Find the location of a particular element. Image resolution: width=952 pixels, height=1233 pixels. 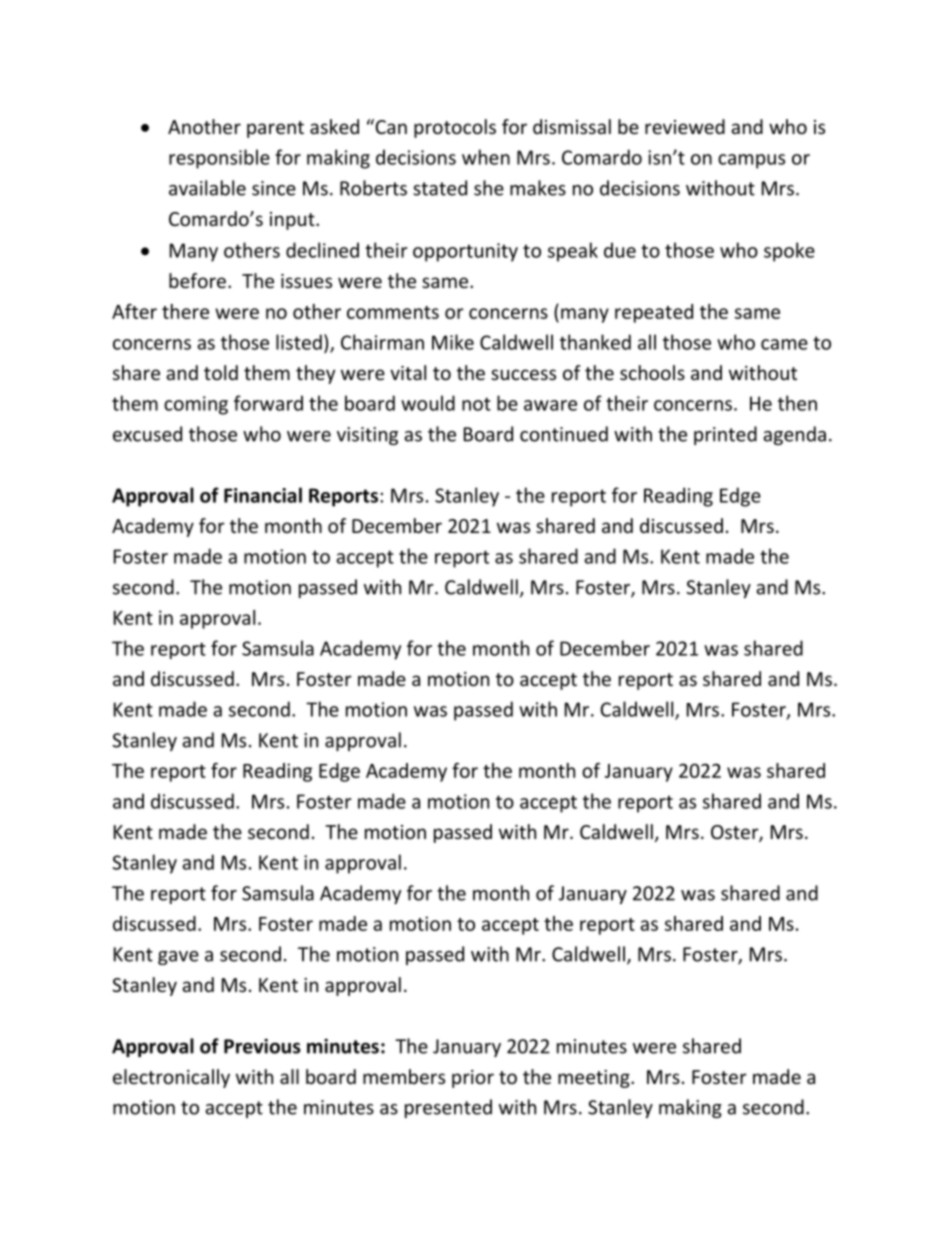

electronically is located at coordinates (171, 1078).
